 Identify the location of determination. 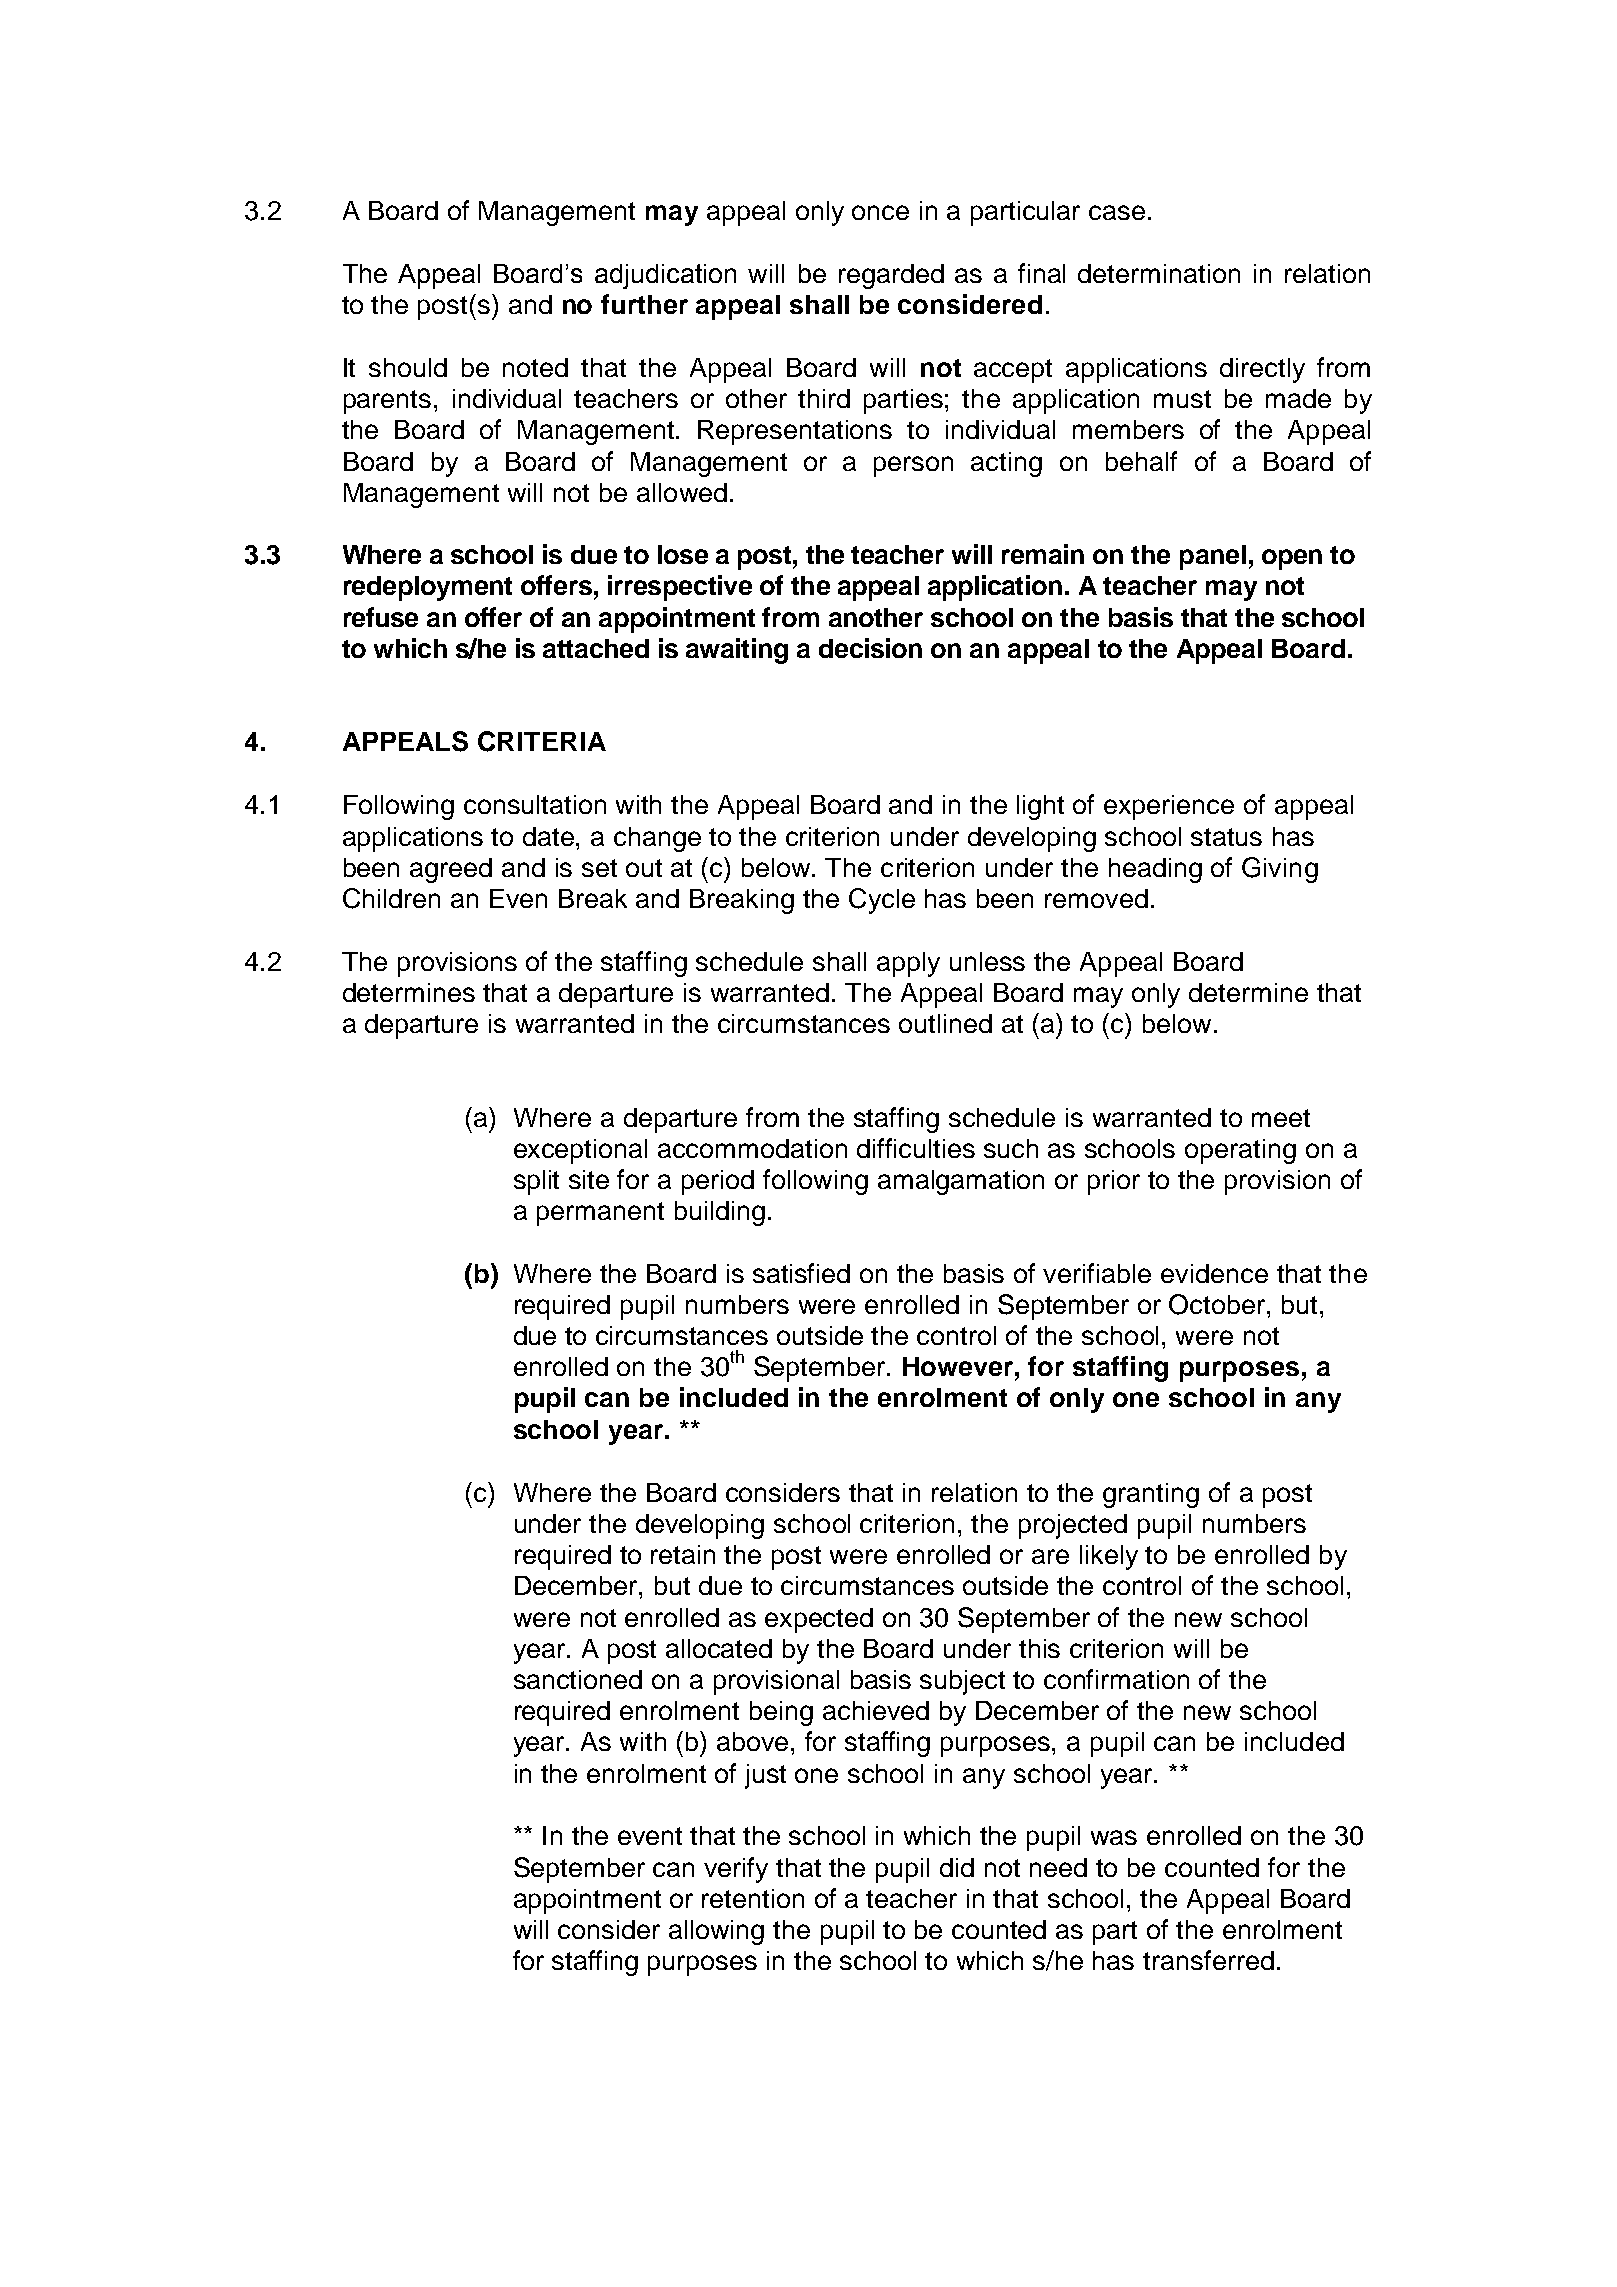
(1159, 273).
